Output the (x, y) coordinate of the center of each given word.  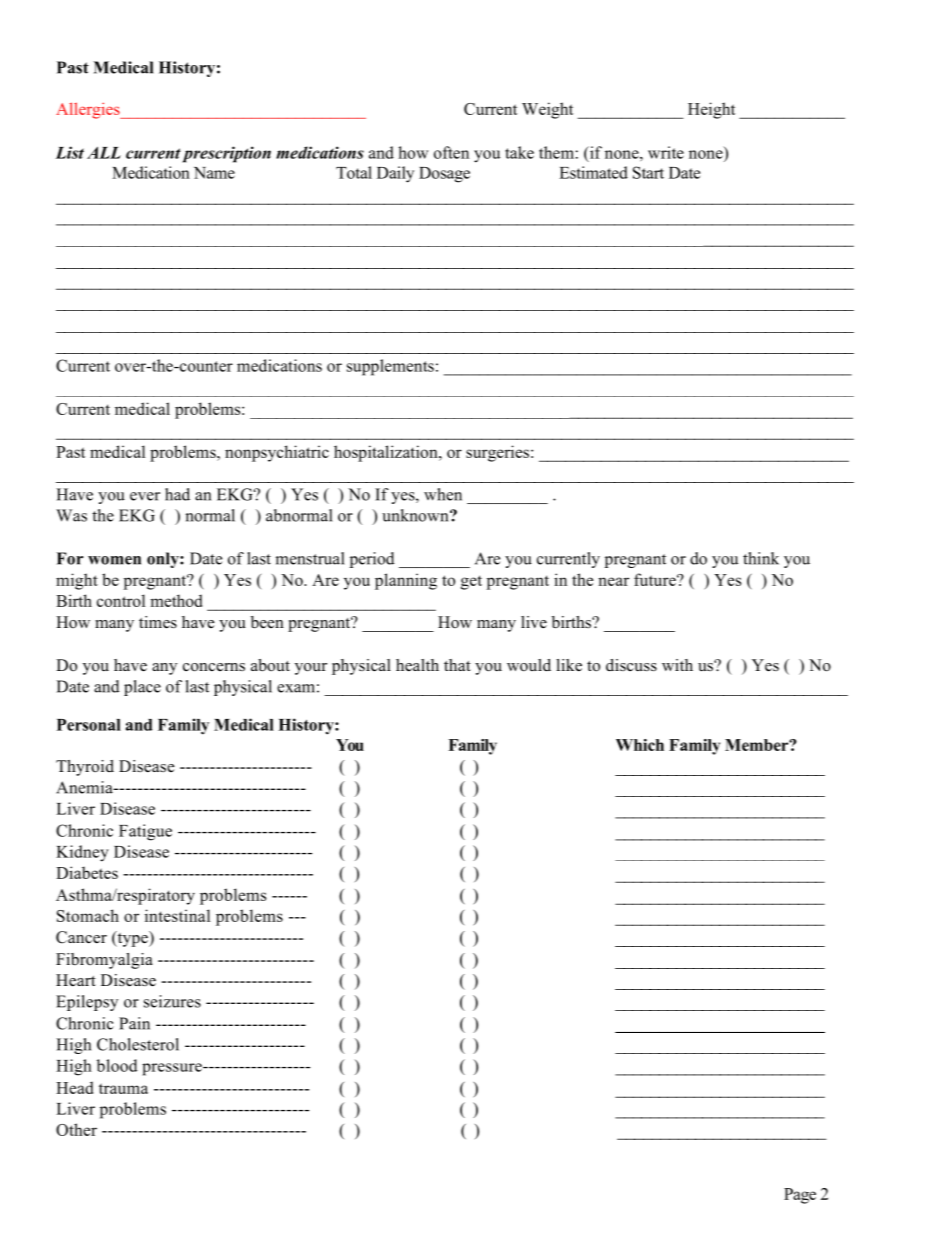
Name (214, 173)
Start (648, 172)
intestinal (177, 915)
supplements (390, 367)
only (164, 560)
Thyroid (85, 768)
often (451, 152)
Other (76, 1129)
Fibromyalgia (104, 961)
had (177, 494)
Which (640, 745)
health (417, 665)
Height (711, 110)
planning (406, 581)
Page (800, 1196)
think (761, 558)
